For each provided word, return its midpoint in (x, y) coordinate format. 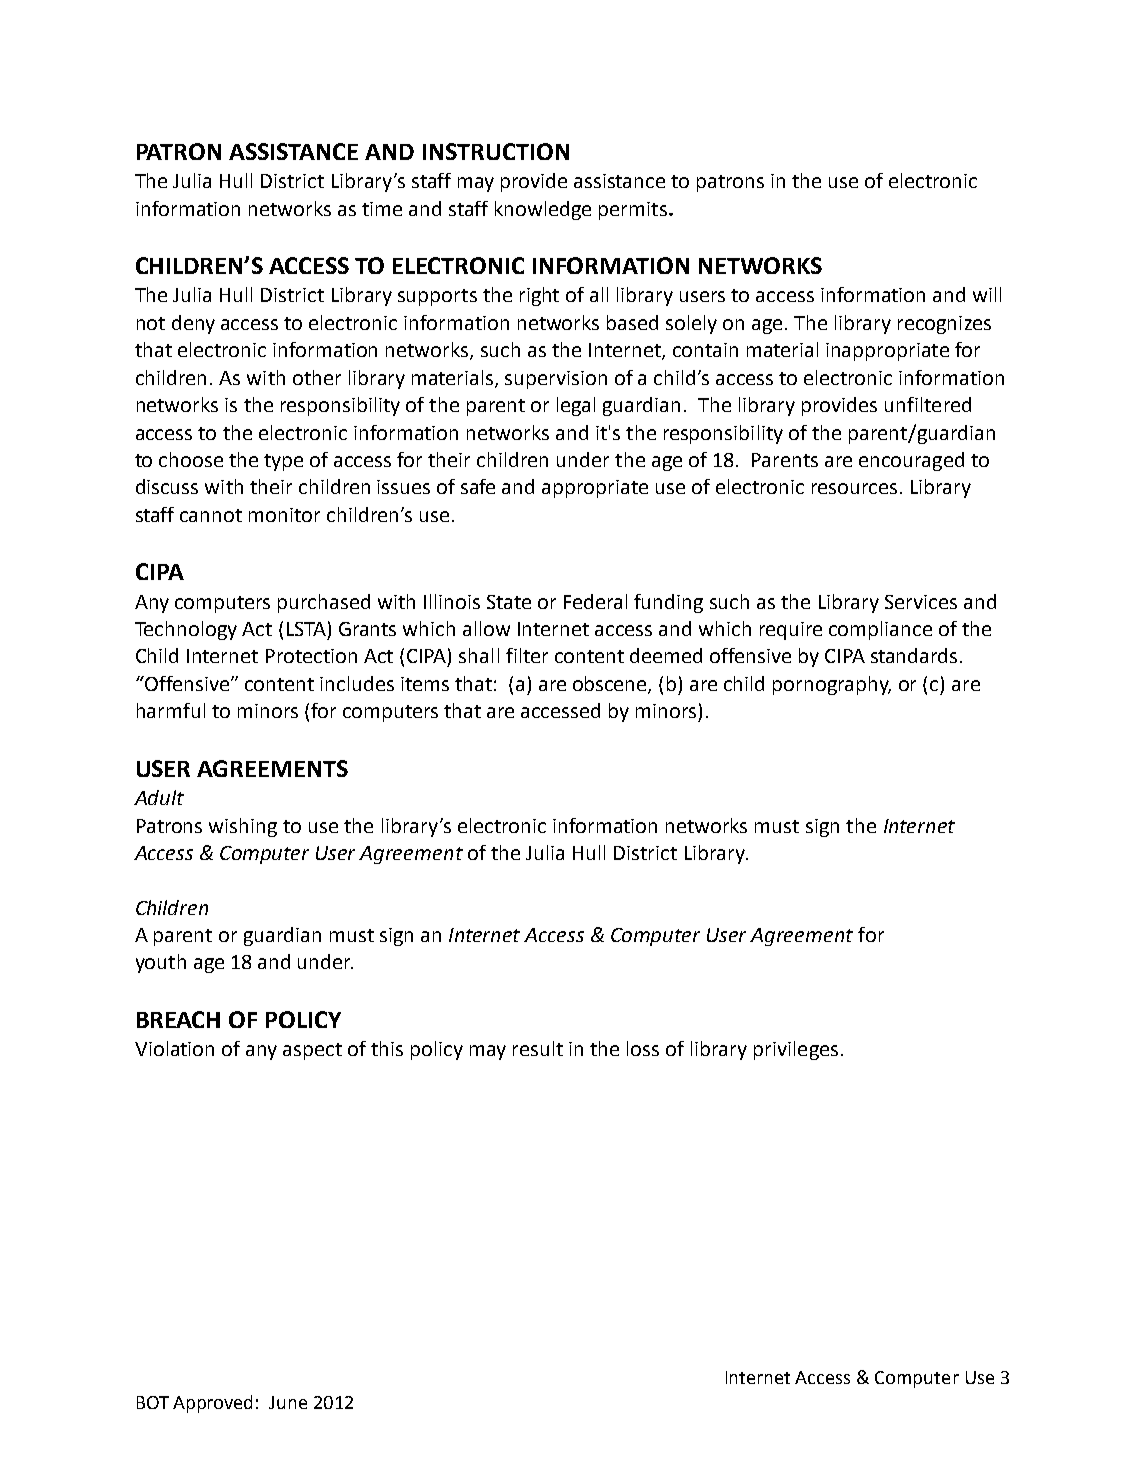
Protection (311, 656)
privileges (796, 1050)
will (987, 294)
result (538, 1048)
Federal (595, 601)
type (283, 462)
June (288, 1402)
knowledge (543, 210)
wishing (243, 827)
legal (576, 406)
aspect (312, 1051)
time (382, 209)
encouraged (911, 461)
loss (643, 1048)
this (387, 1048)
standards (914, 655)
